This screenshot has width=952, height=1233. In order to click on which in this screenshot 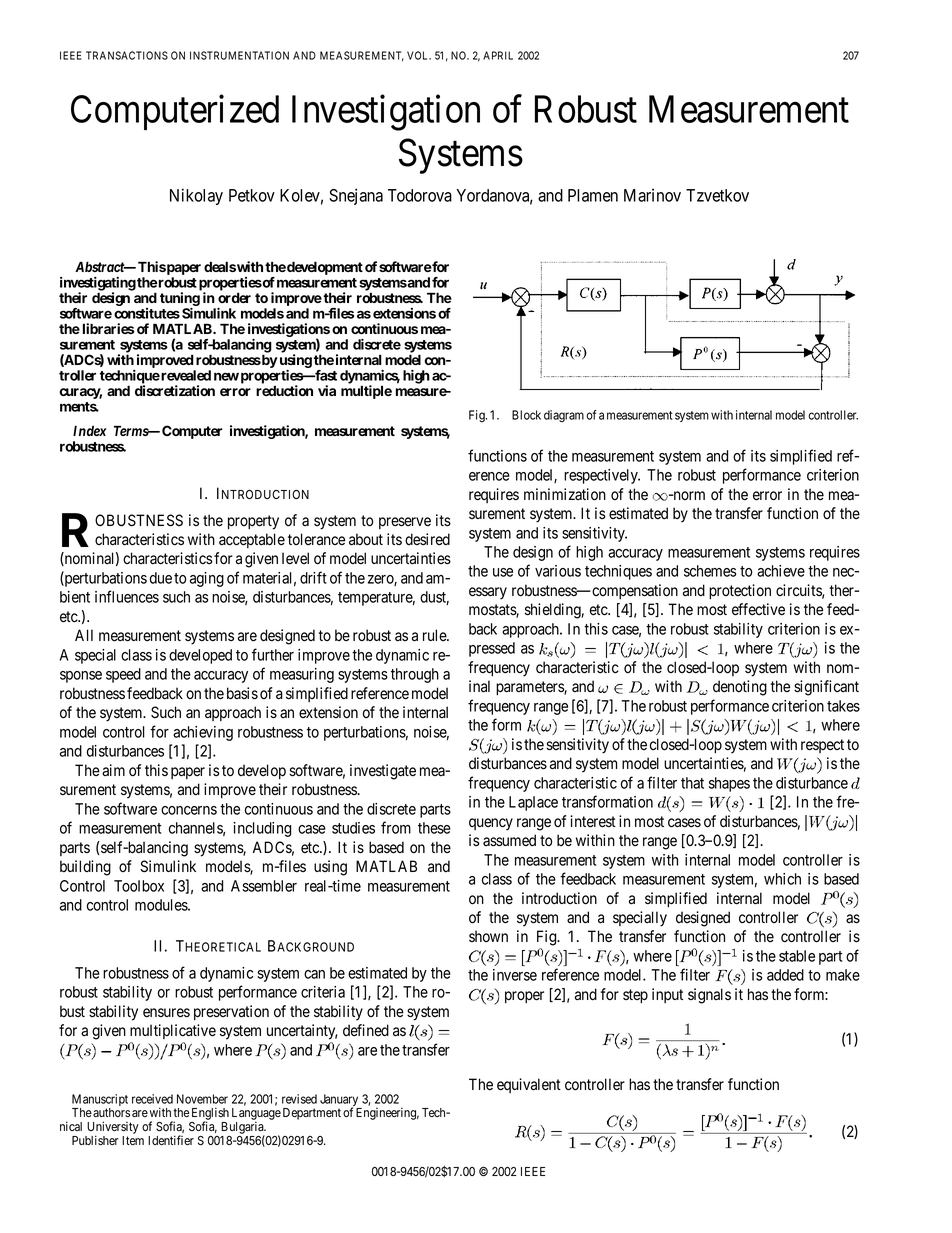, I will do `click(782, 879)`.
